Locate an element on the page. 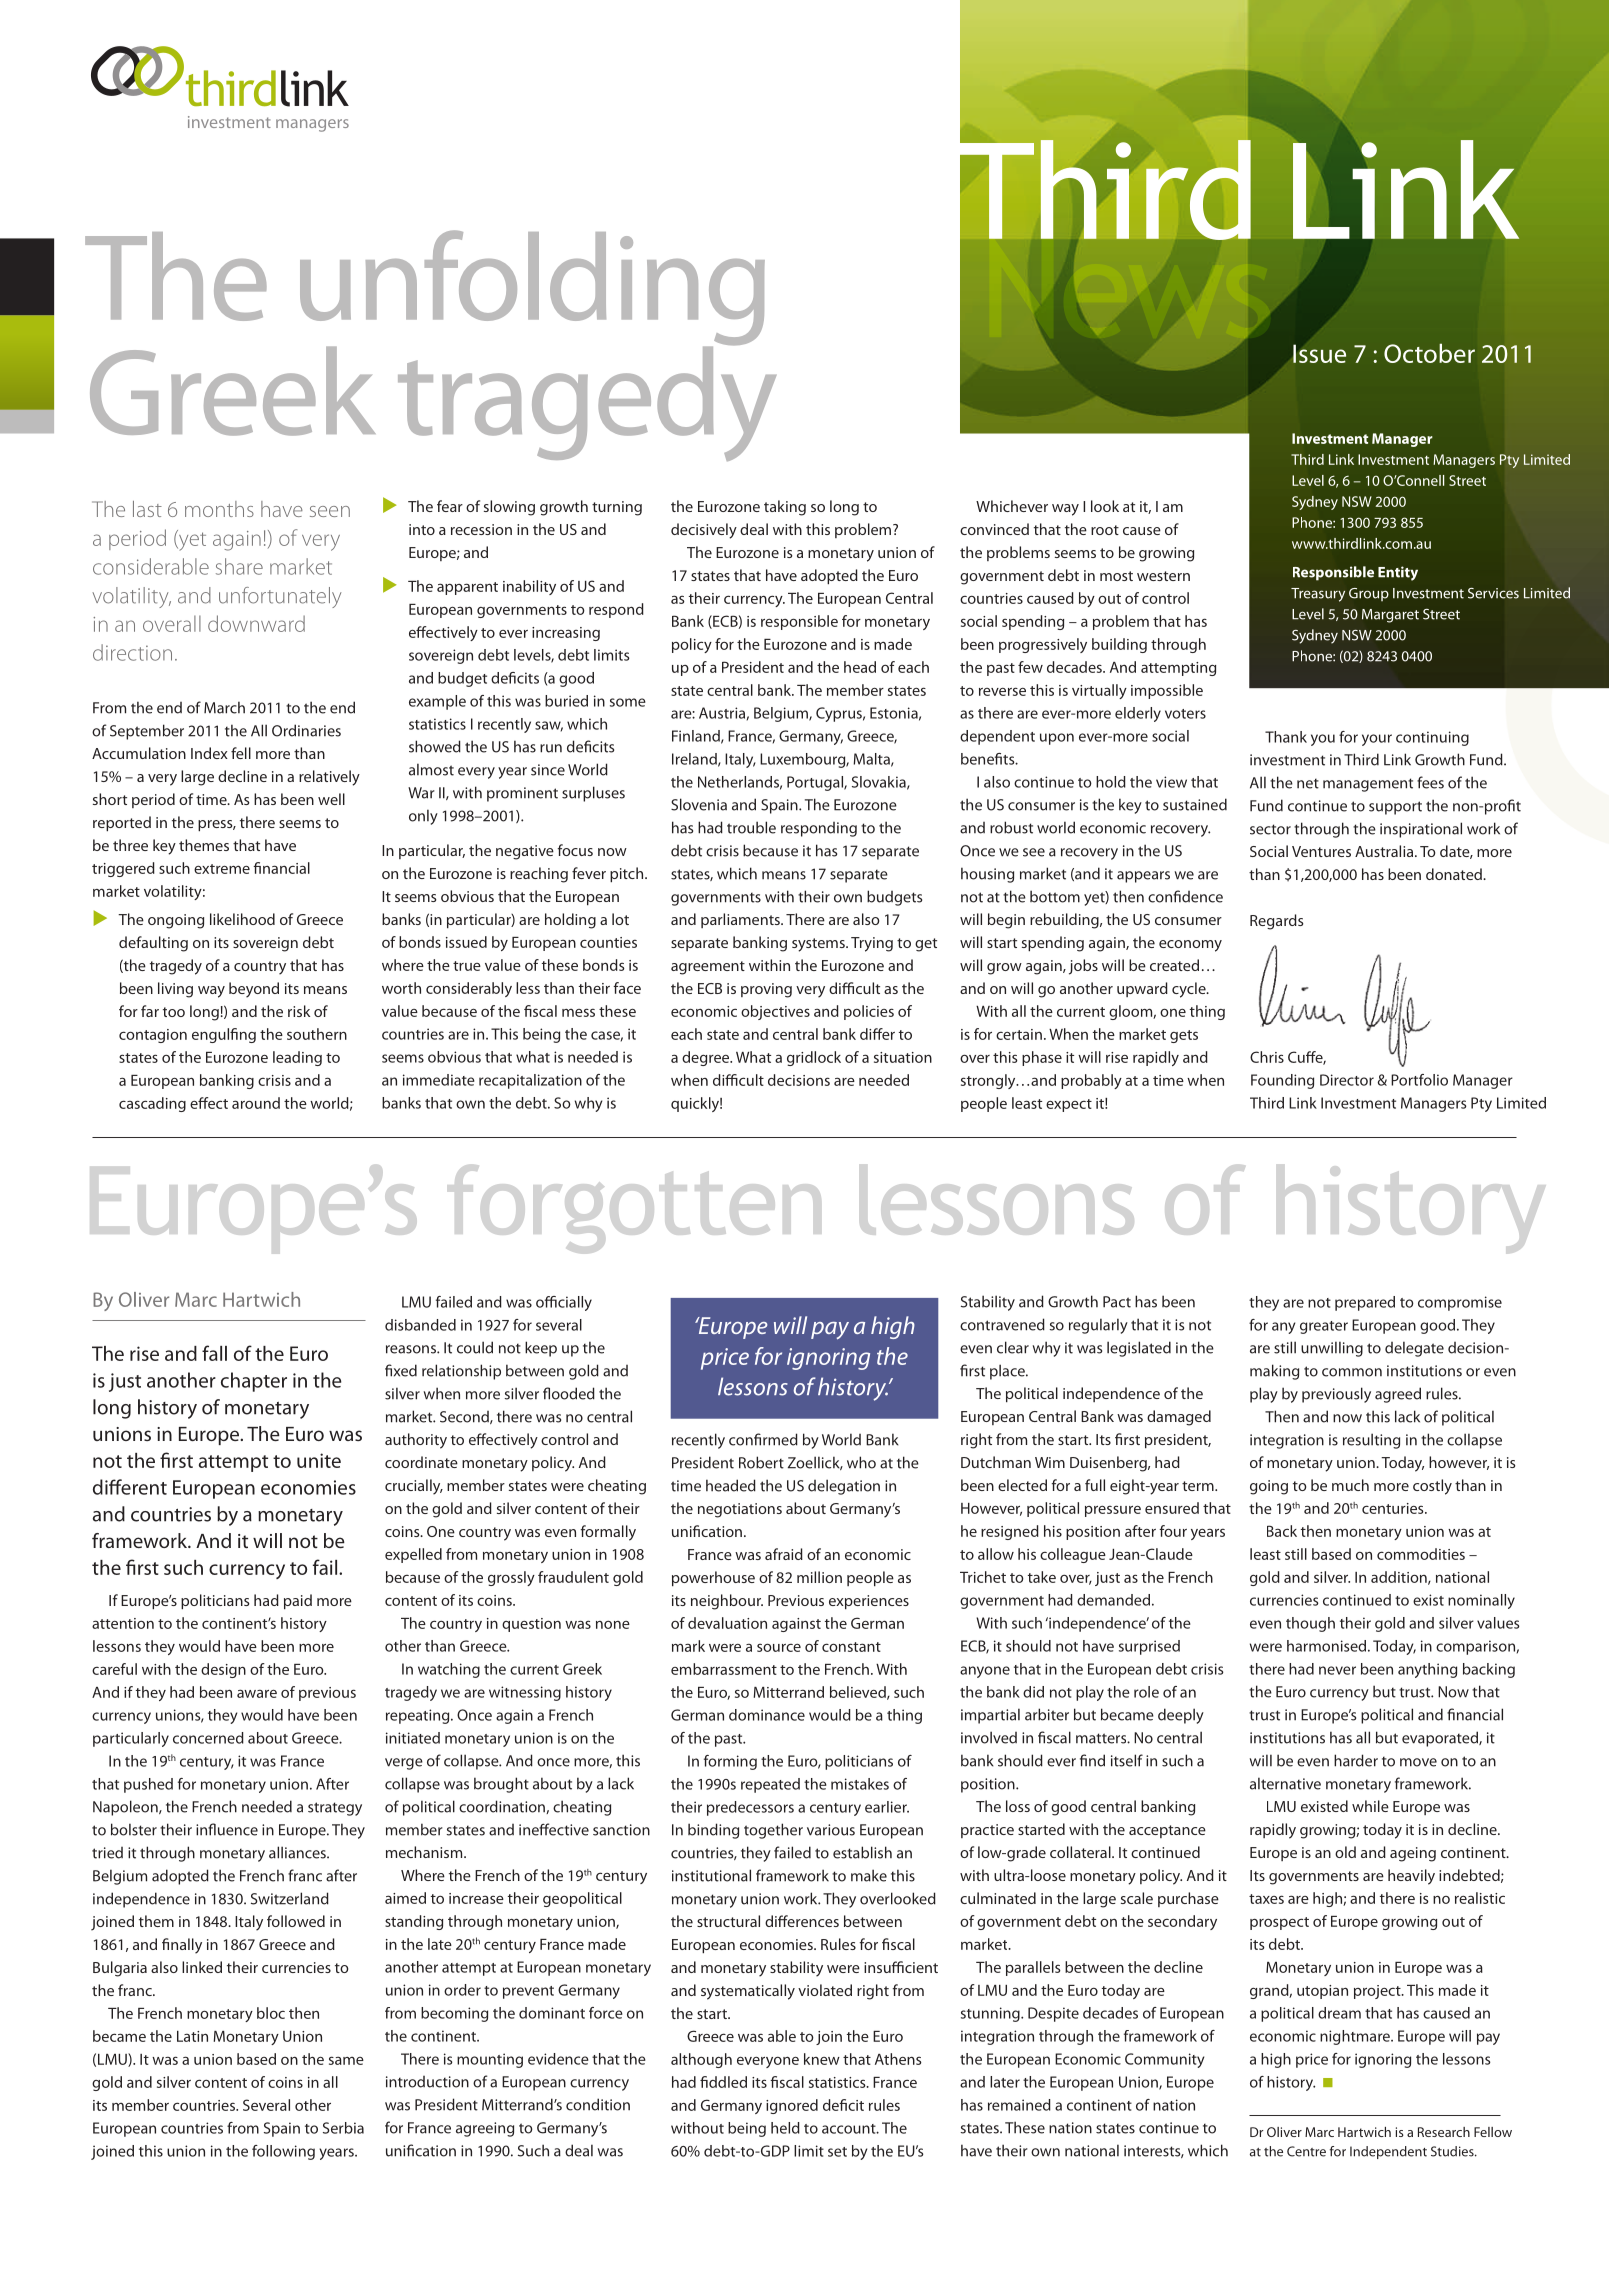  months is located at coordinates (219, 509).
